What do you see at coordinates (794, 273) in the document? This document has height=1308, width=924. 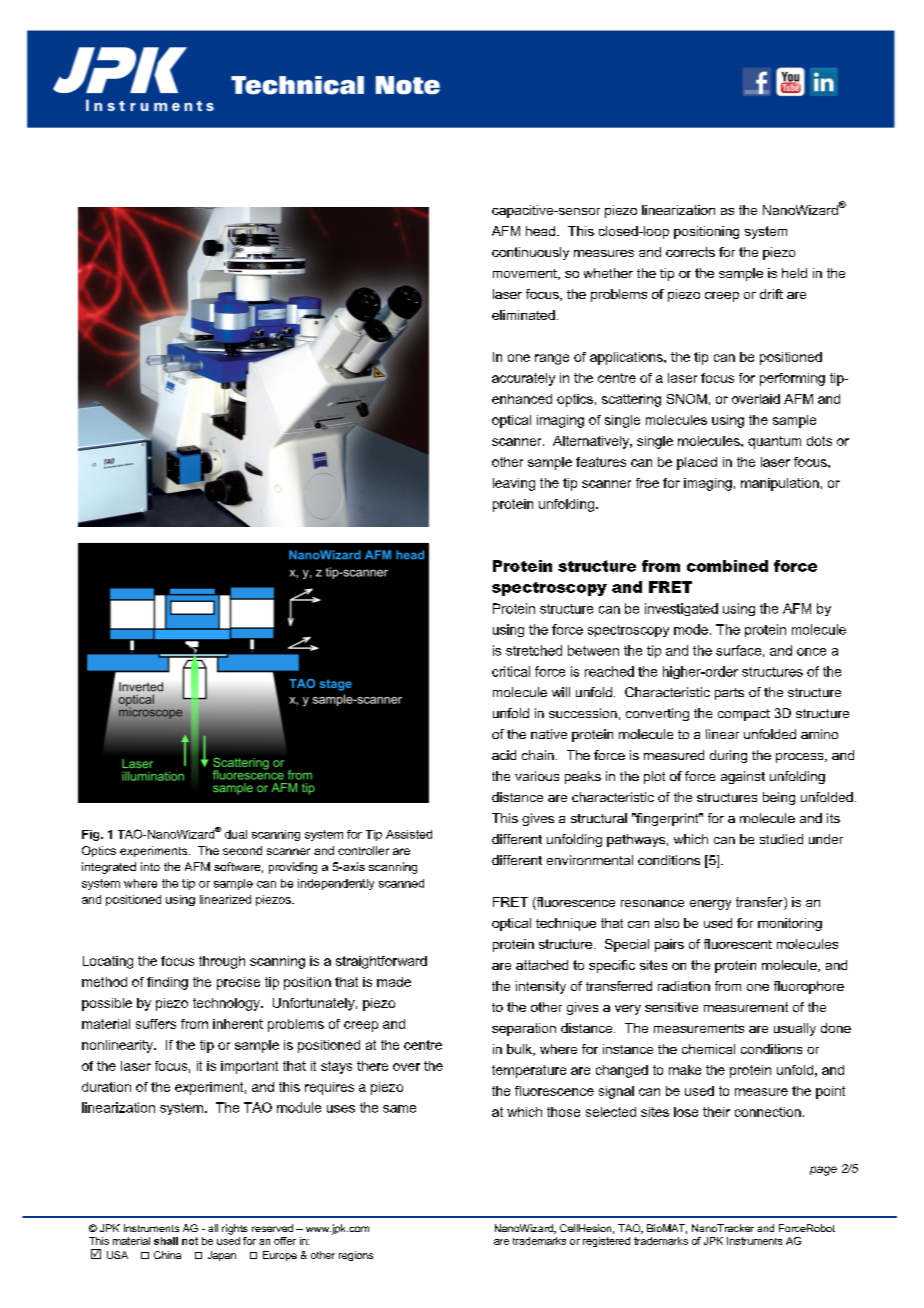 I see `held` at bounding box center [794, 273].
